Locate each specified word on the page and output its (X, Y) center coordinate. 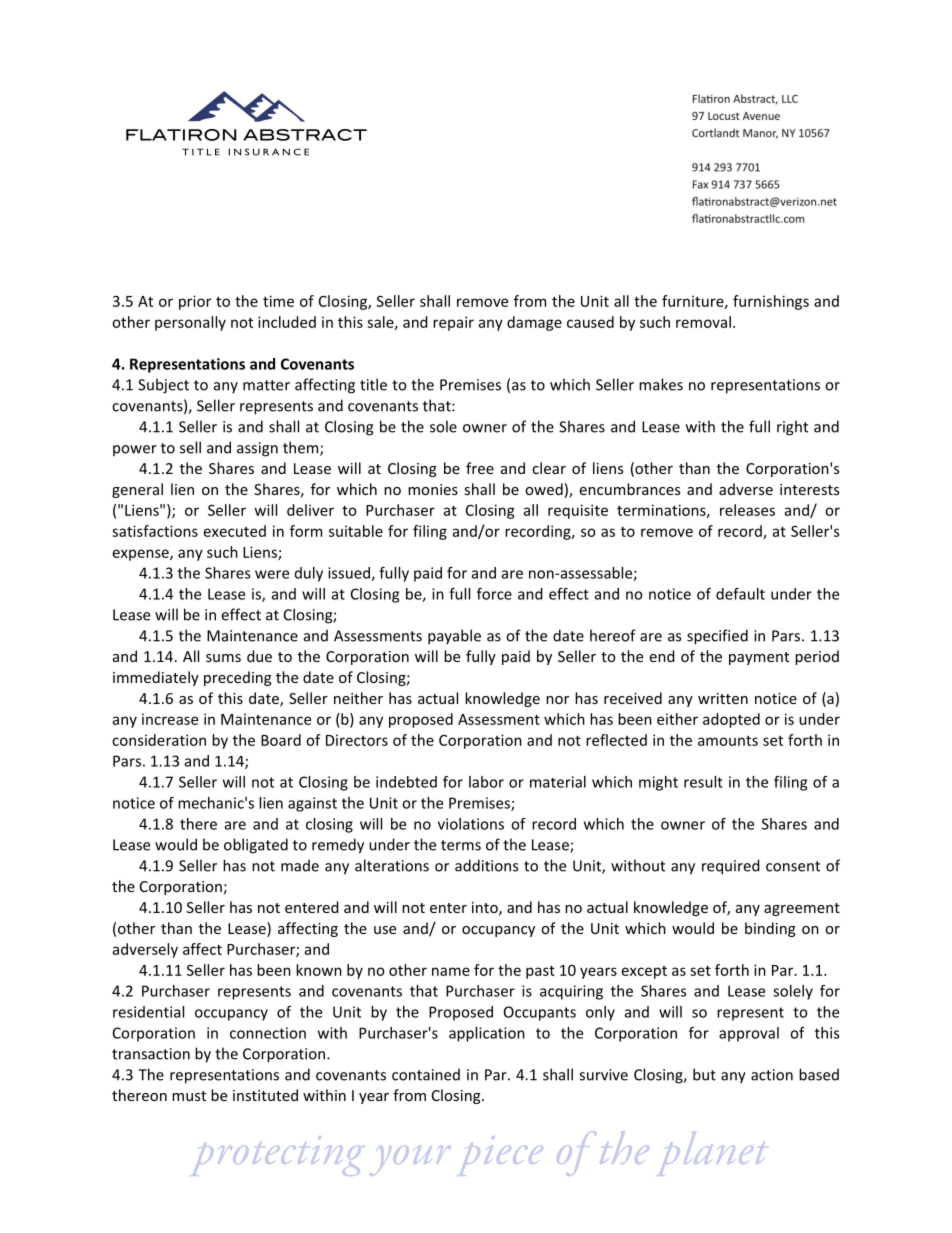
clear (549, 468)
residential (148, 1012)
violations (471, 824)
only (600, 1013)
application (487, 1034)
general (137, 490)
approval (749, 1034)
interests (809, 489)
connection (268, 1033)
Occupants (540, 1013)
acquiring (571, 992)
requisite (578, 511)
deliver (310, 510)
